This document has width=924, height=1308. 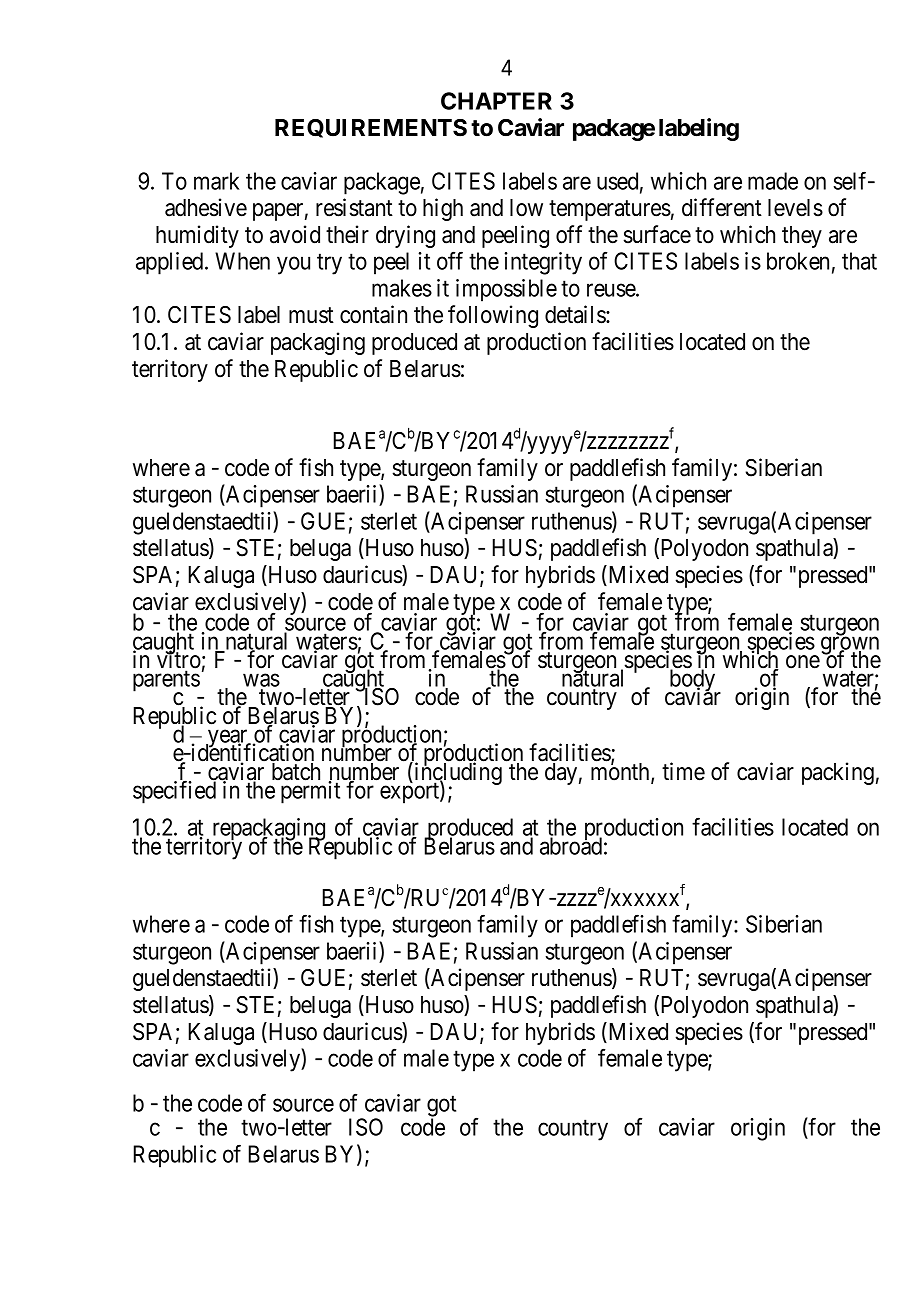 I want to click on made, so click(x=773, y=181).
